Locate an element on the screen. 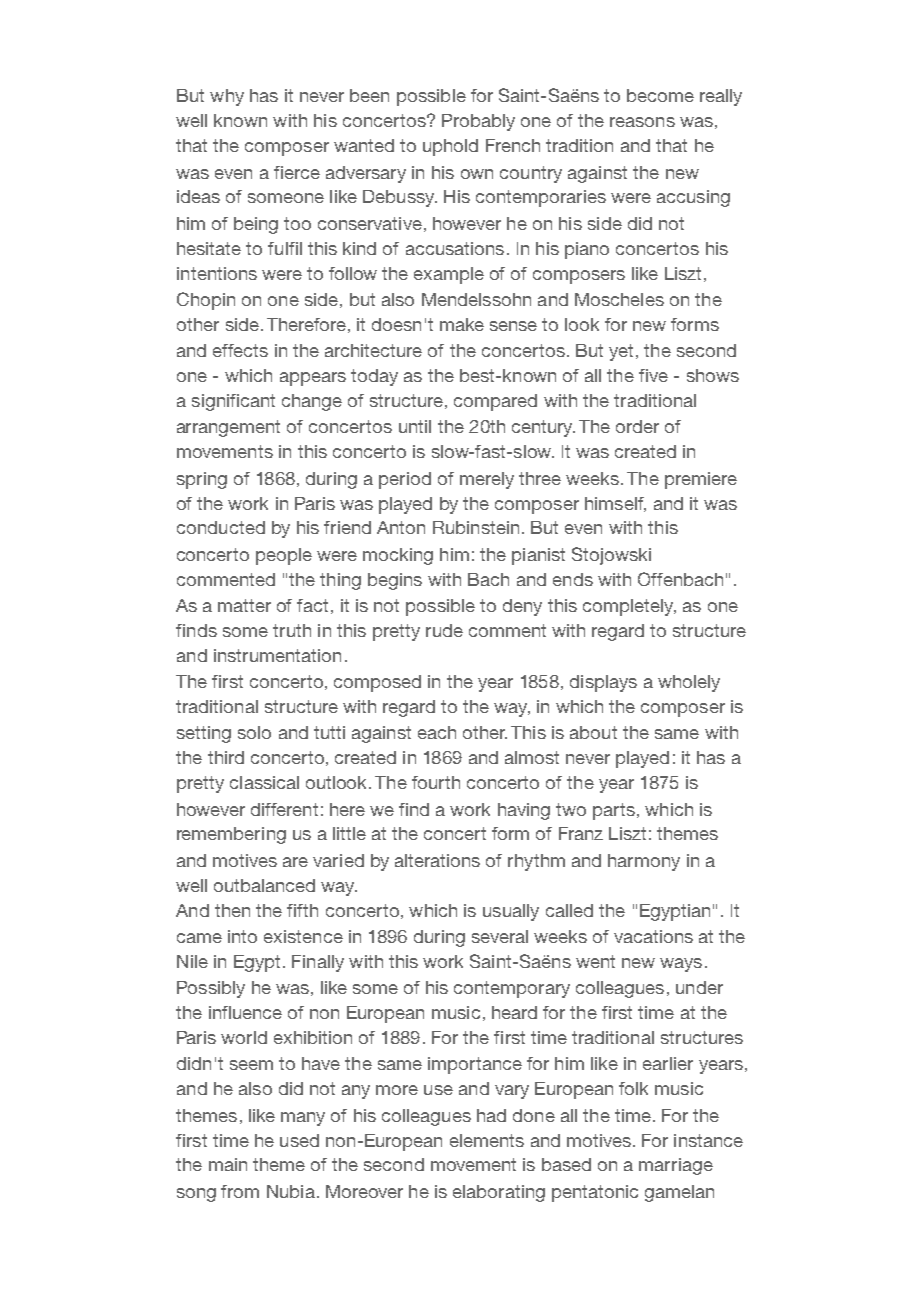 Image resolution: width=924 pixels, height=1308 pixels. elements is located at coordinates (487, 1140).
